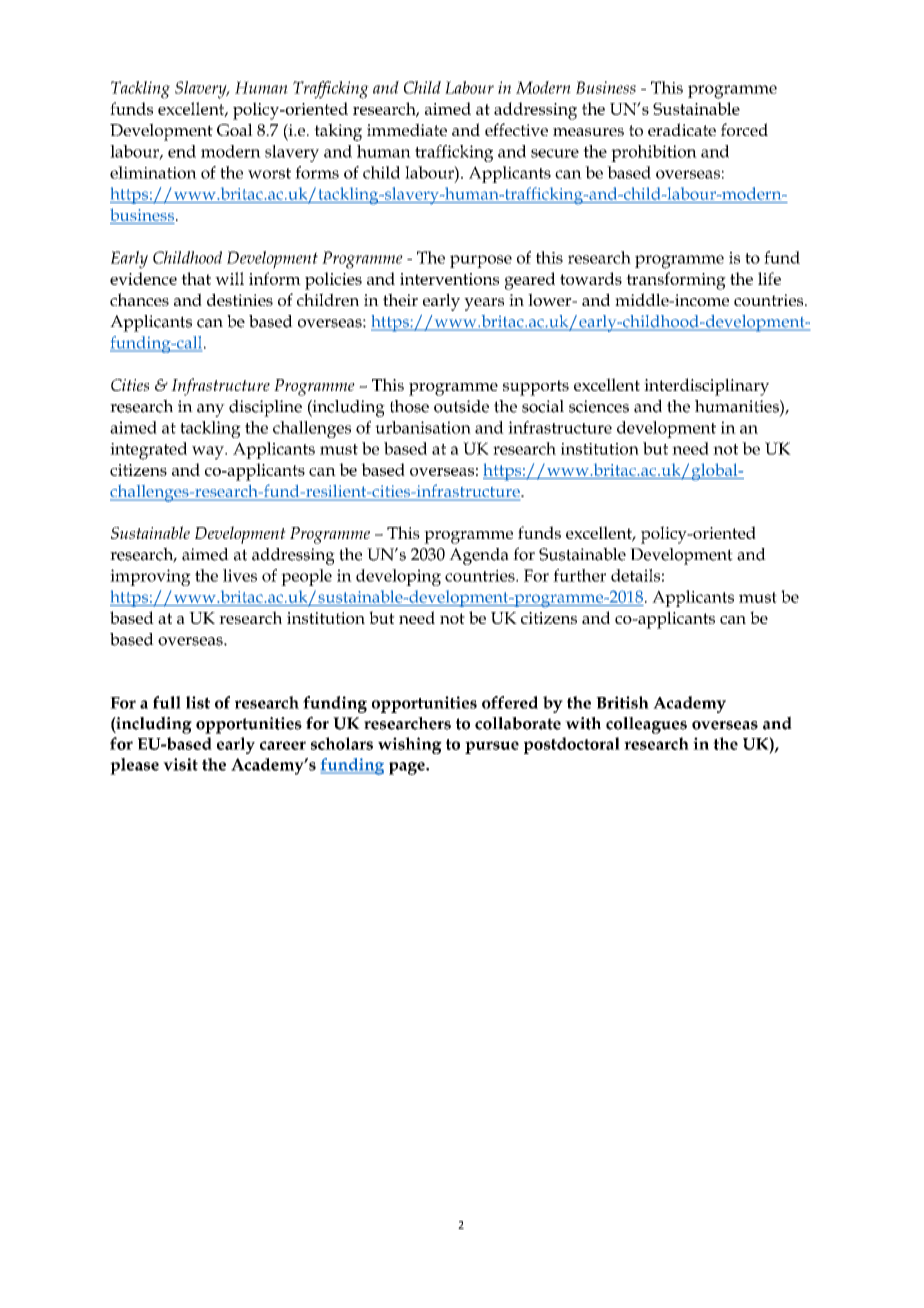 This image has width=924, height=1308. What do you see at coordinates (235, 129) in the image?
I see `Goal` at bounding box center [235, 129].
